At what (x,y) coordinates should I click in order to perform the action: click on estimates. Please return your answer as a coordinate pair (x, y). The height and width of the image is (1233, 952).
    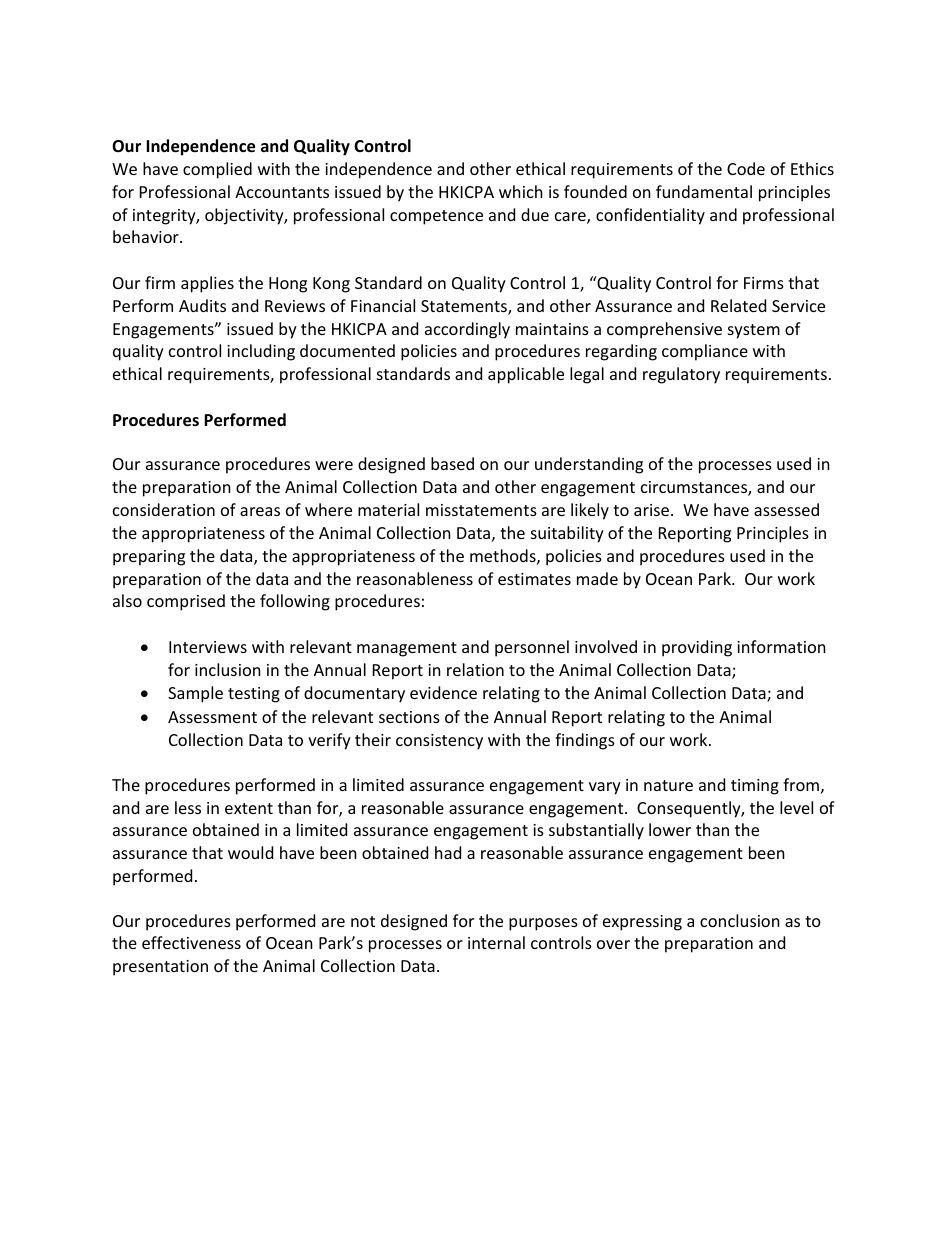
    Looking at the image, I should click on (534, 579).
